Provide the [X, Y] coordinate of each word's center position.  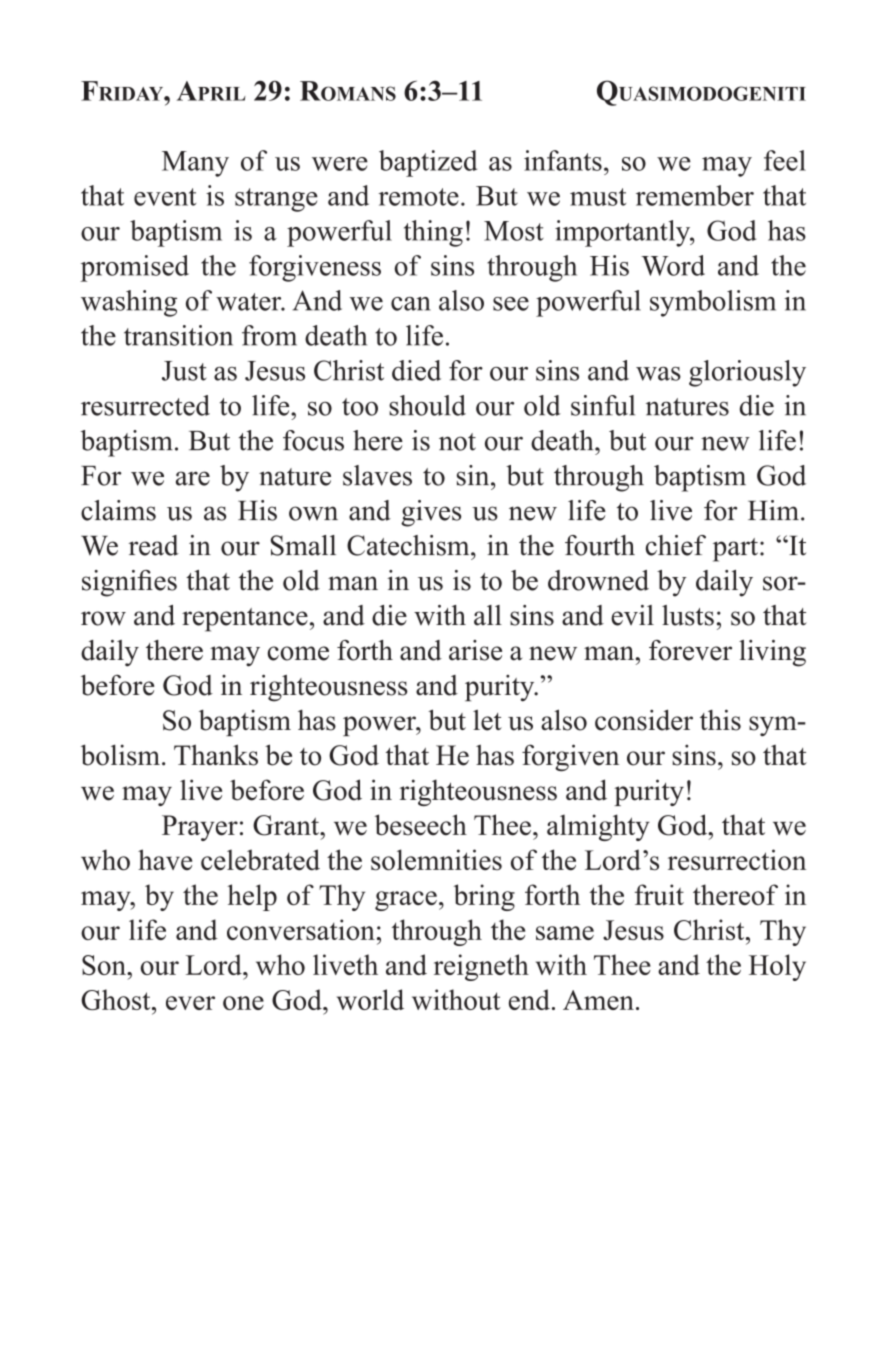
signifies [129, 583]
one [243, 1003]
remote [419, 197]
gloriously [747, 373]
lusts [688, 615]
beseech [421, 825]
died [416, 370]
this [720, 720]
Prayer [200, 828]
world [370, 999]
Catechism [409, 545]
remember [695, 195]
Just [184, 371]
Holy [777, 967]
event [165, 197]
